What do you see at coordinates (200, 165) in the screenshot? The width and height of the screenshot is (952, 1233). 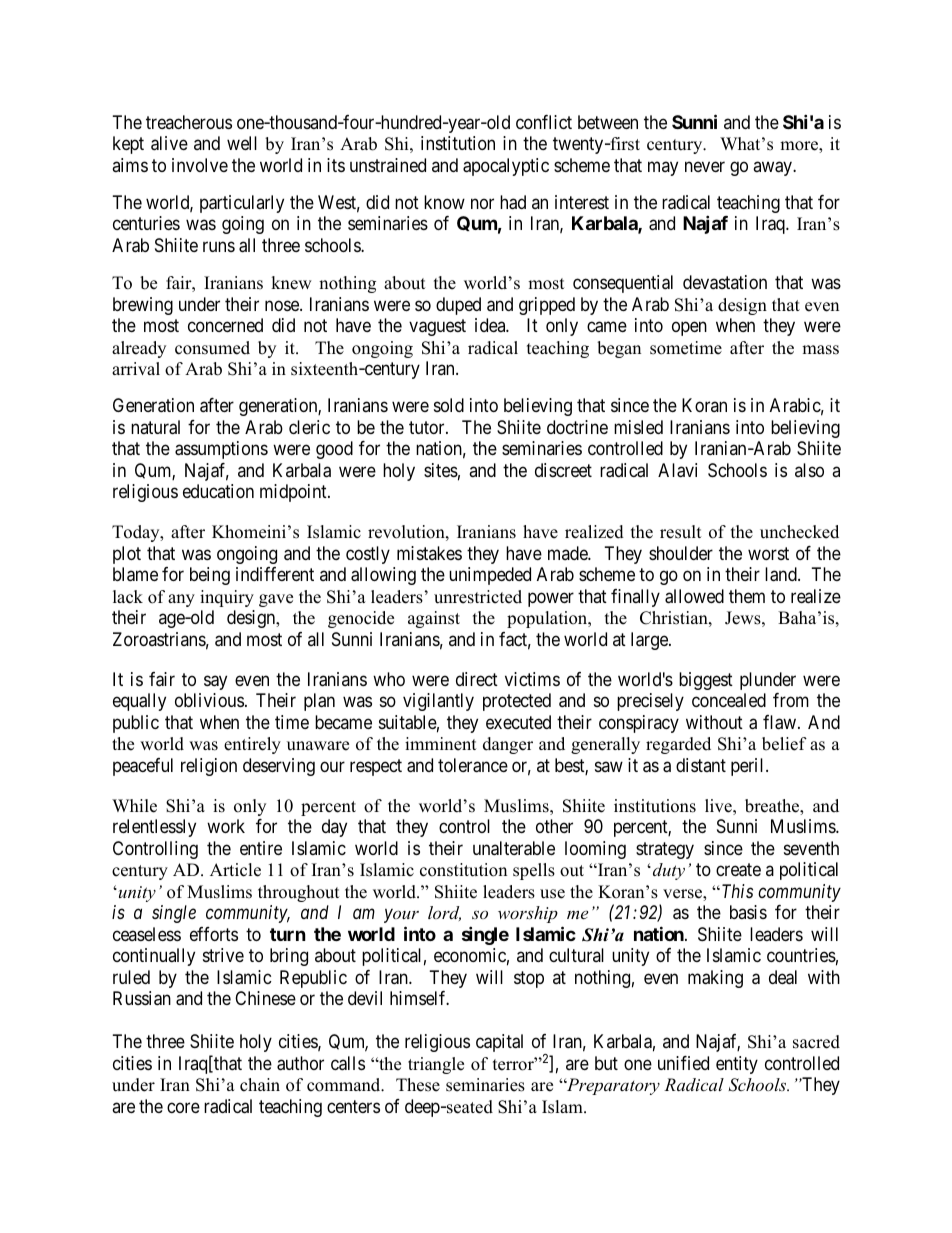 I see `involve` at bounding box center [200, 165].
